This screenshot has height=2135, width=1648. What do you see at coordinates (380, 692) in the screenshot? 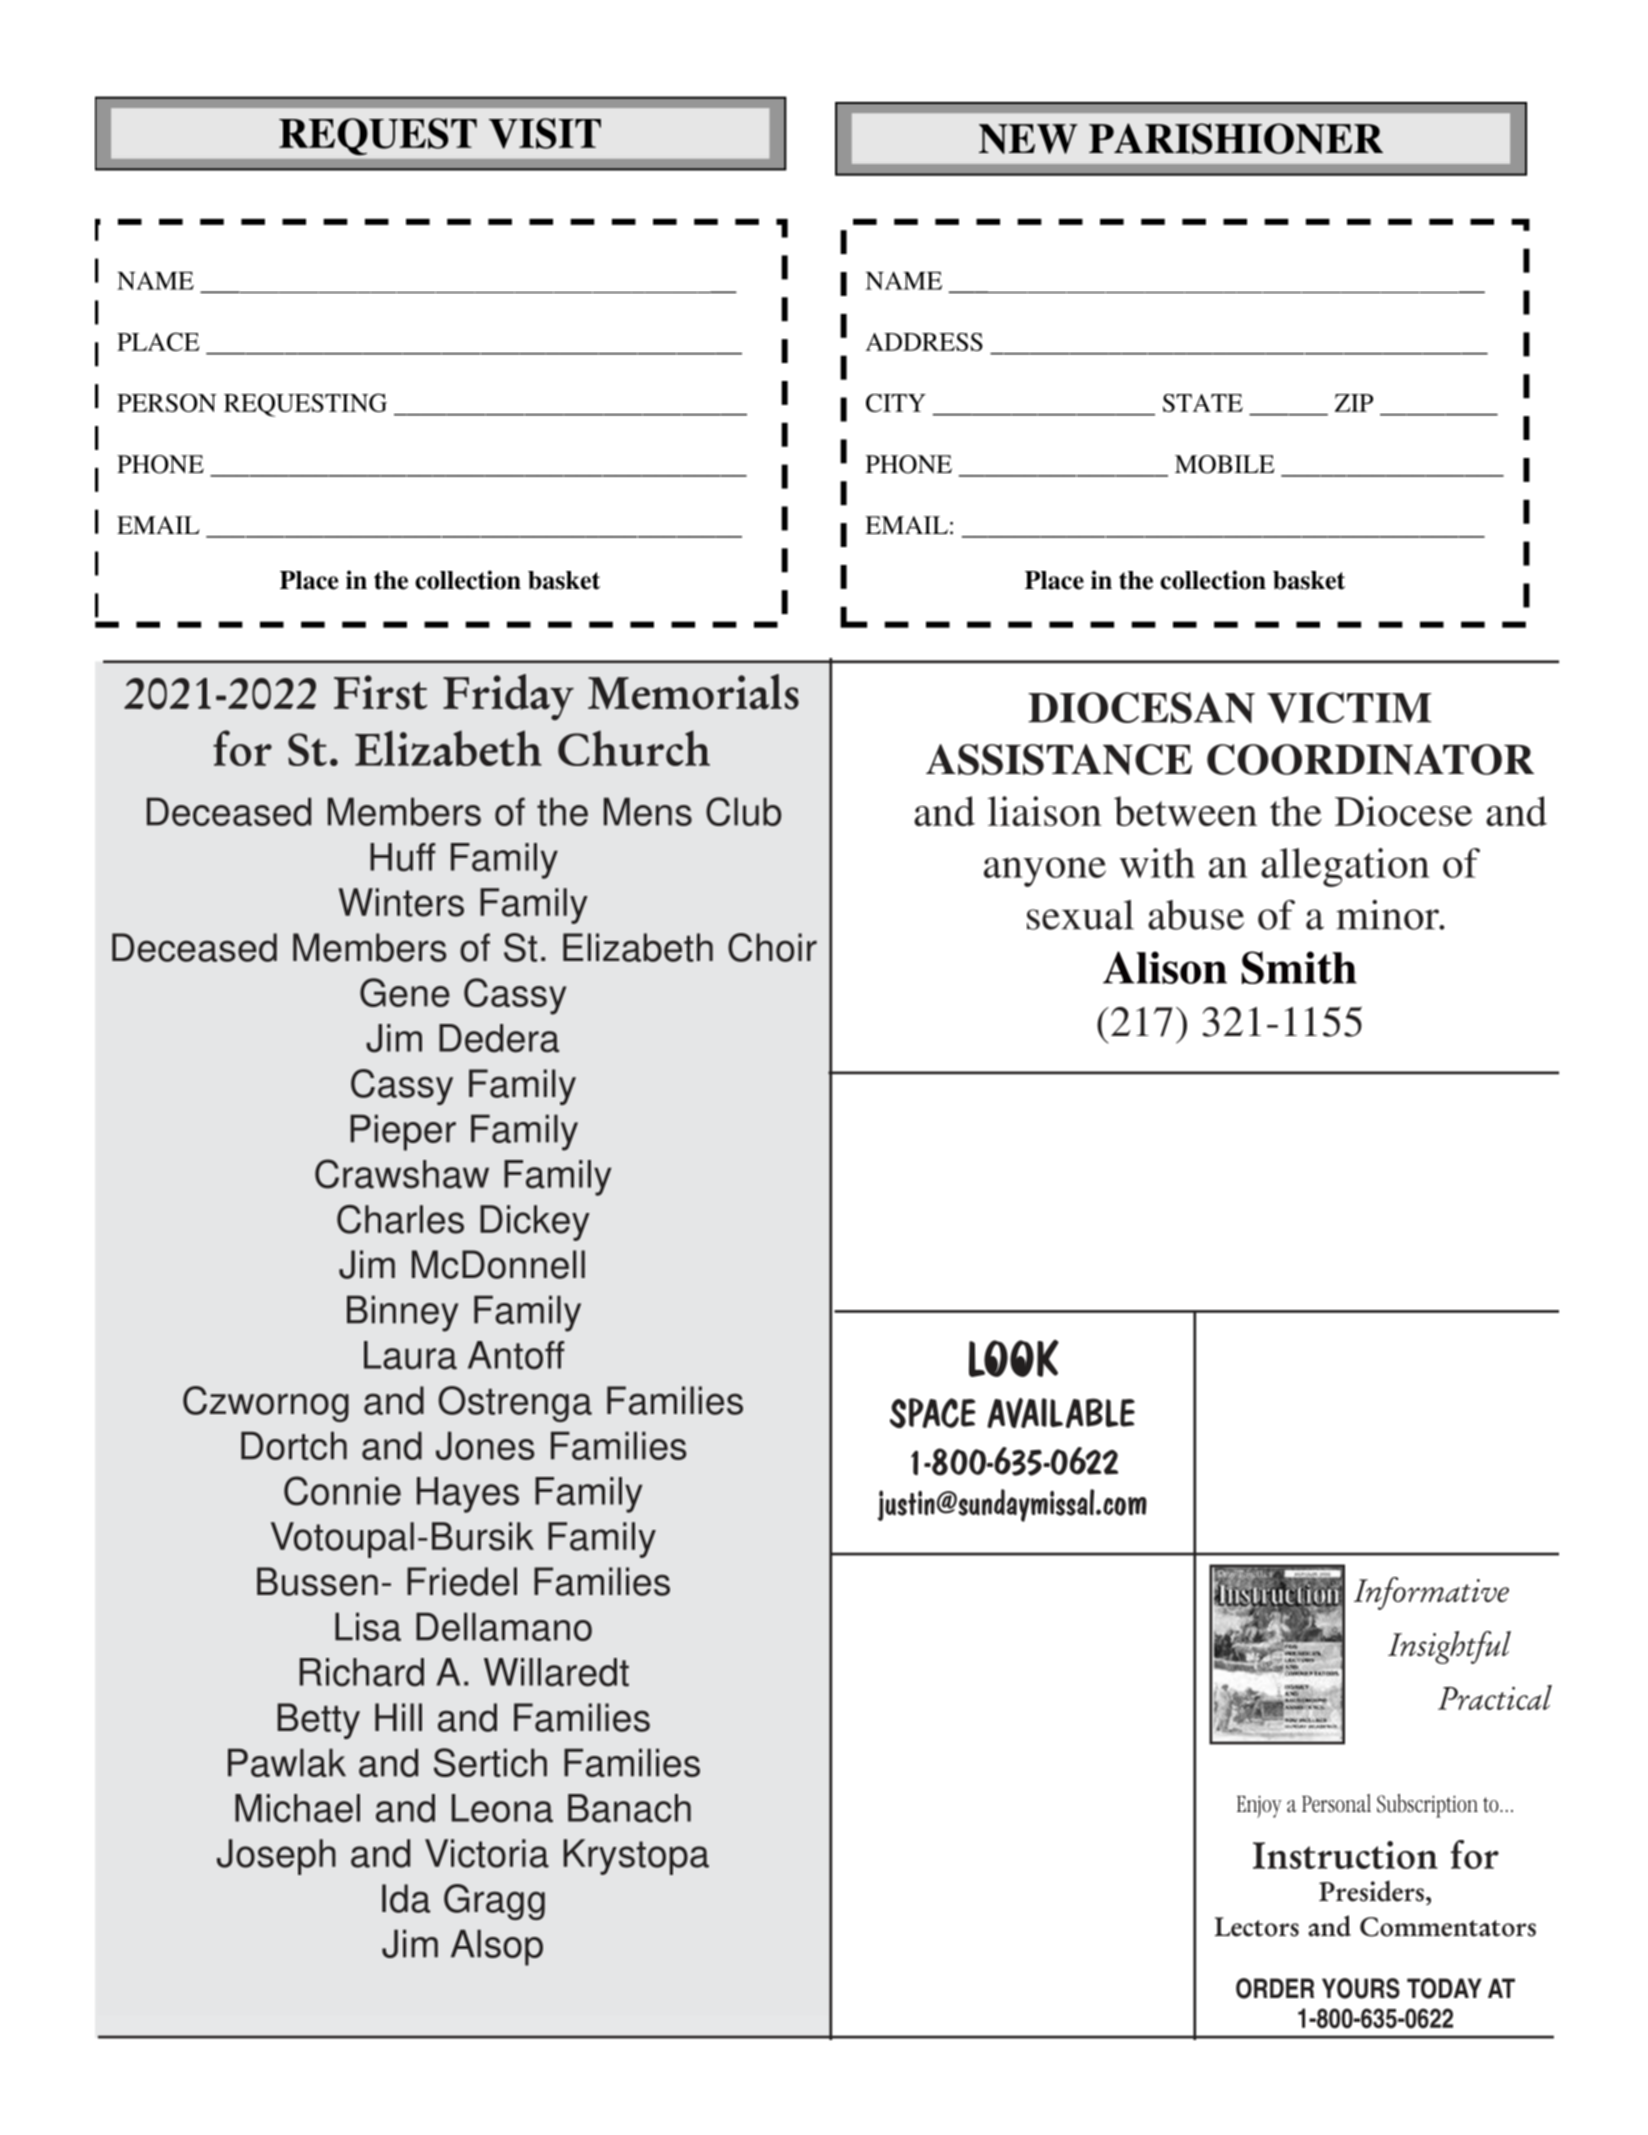
I see `First` at bounding box center [380, 692].
